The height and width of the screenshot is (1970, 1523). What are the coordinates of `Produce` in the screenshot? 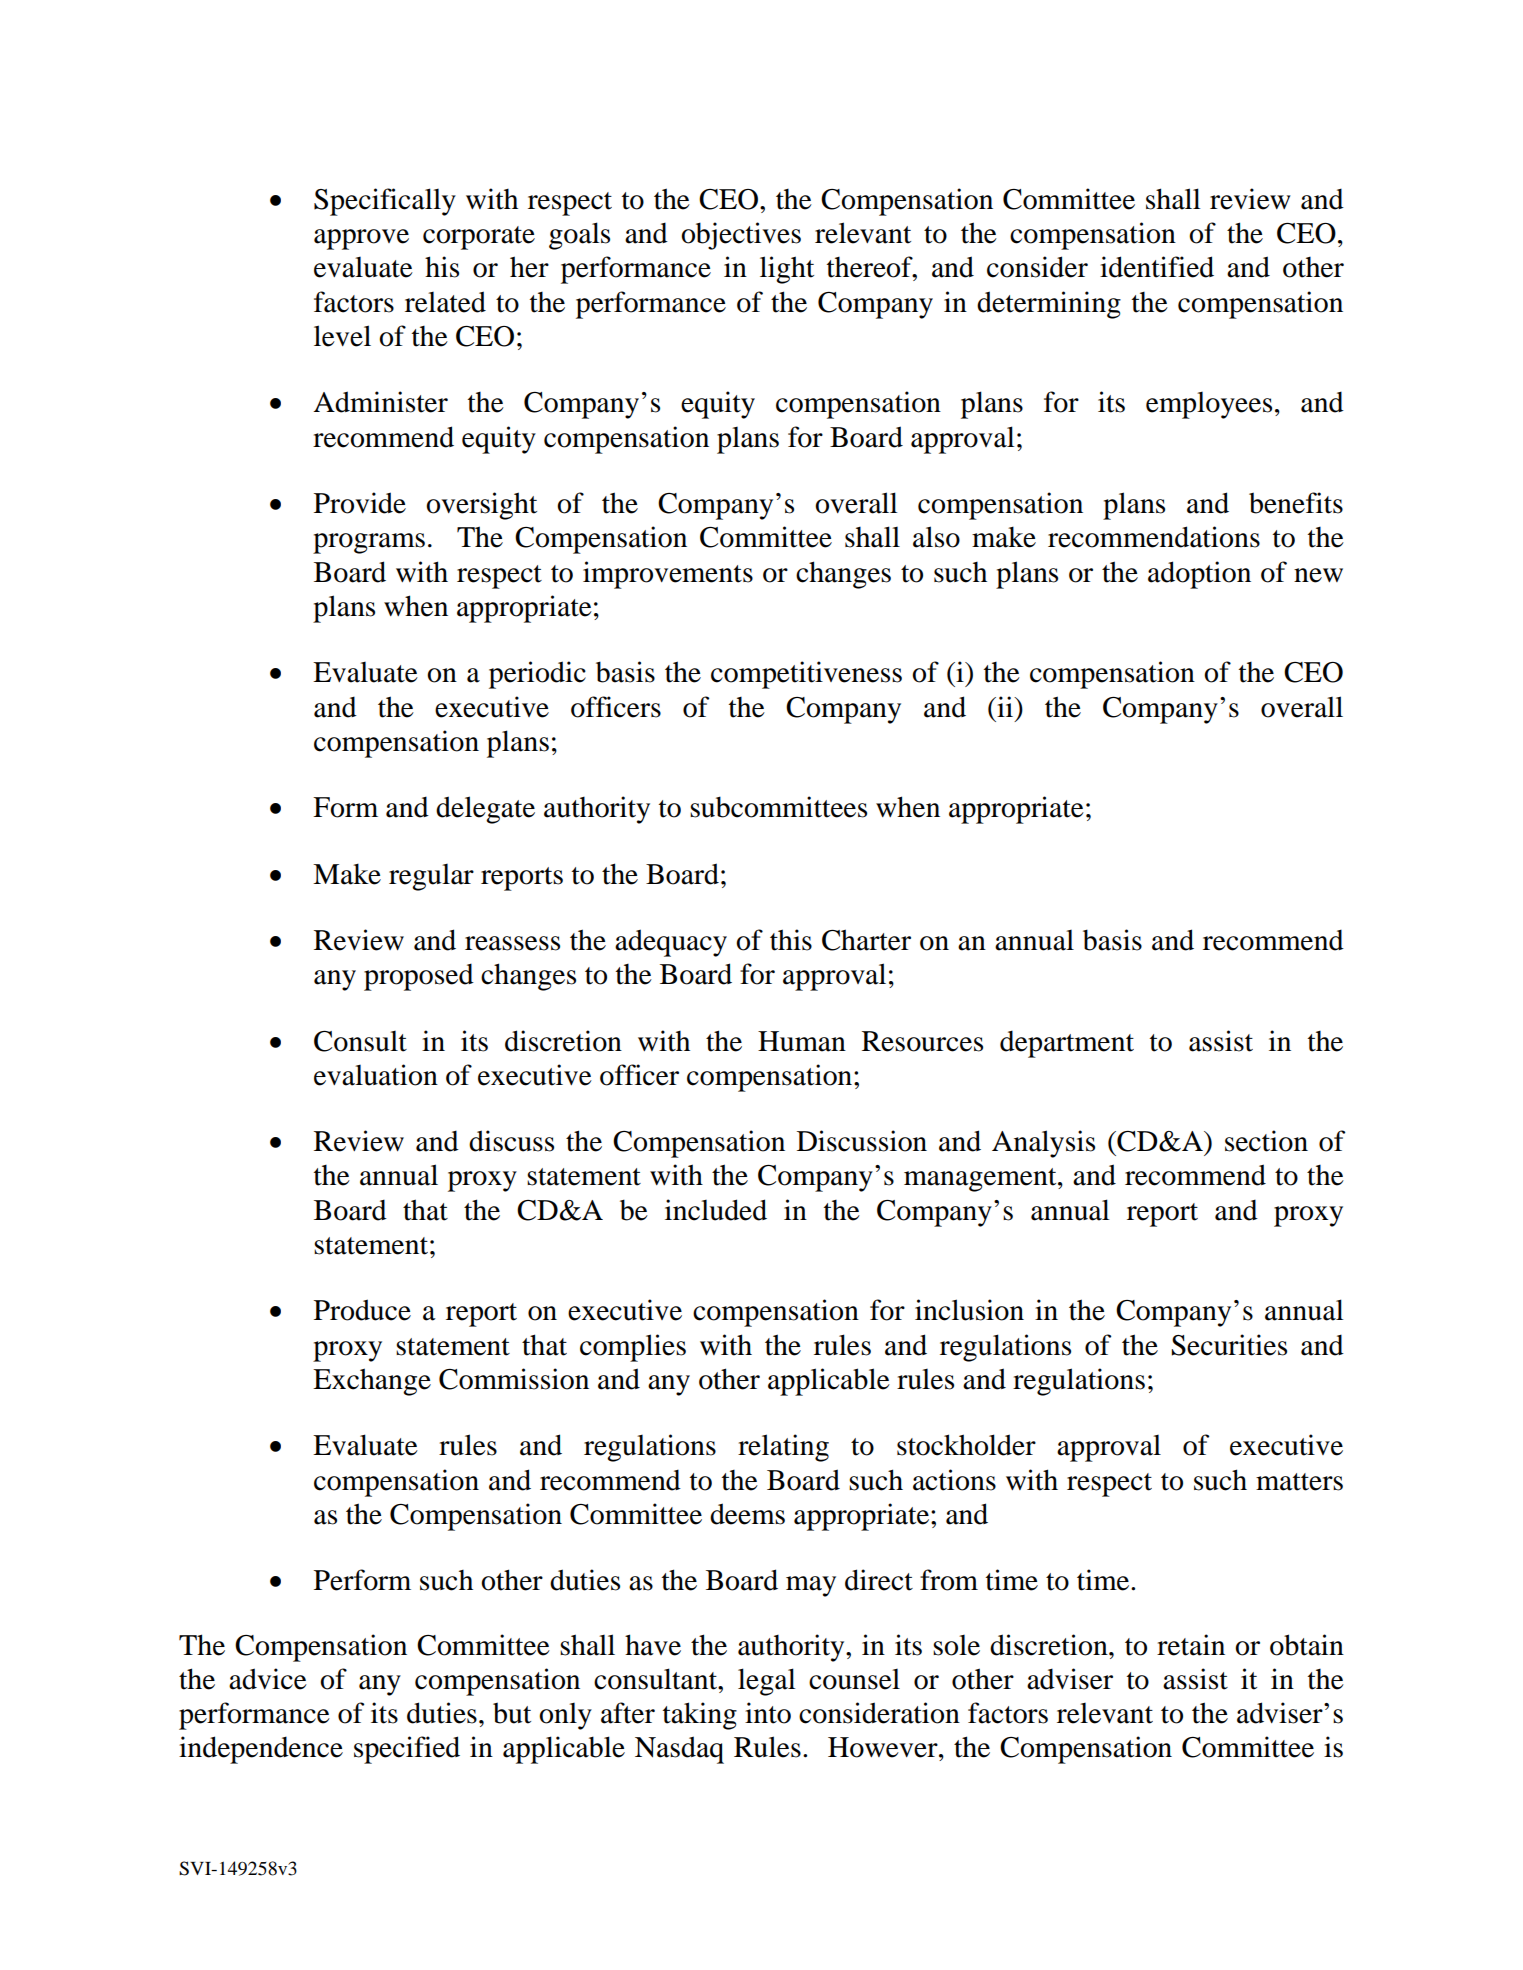 It's located at (362, 1310).
